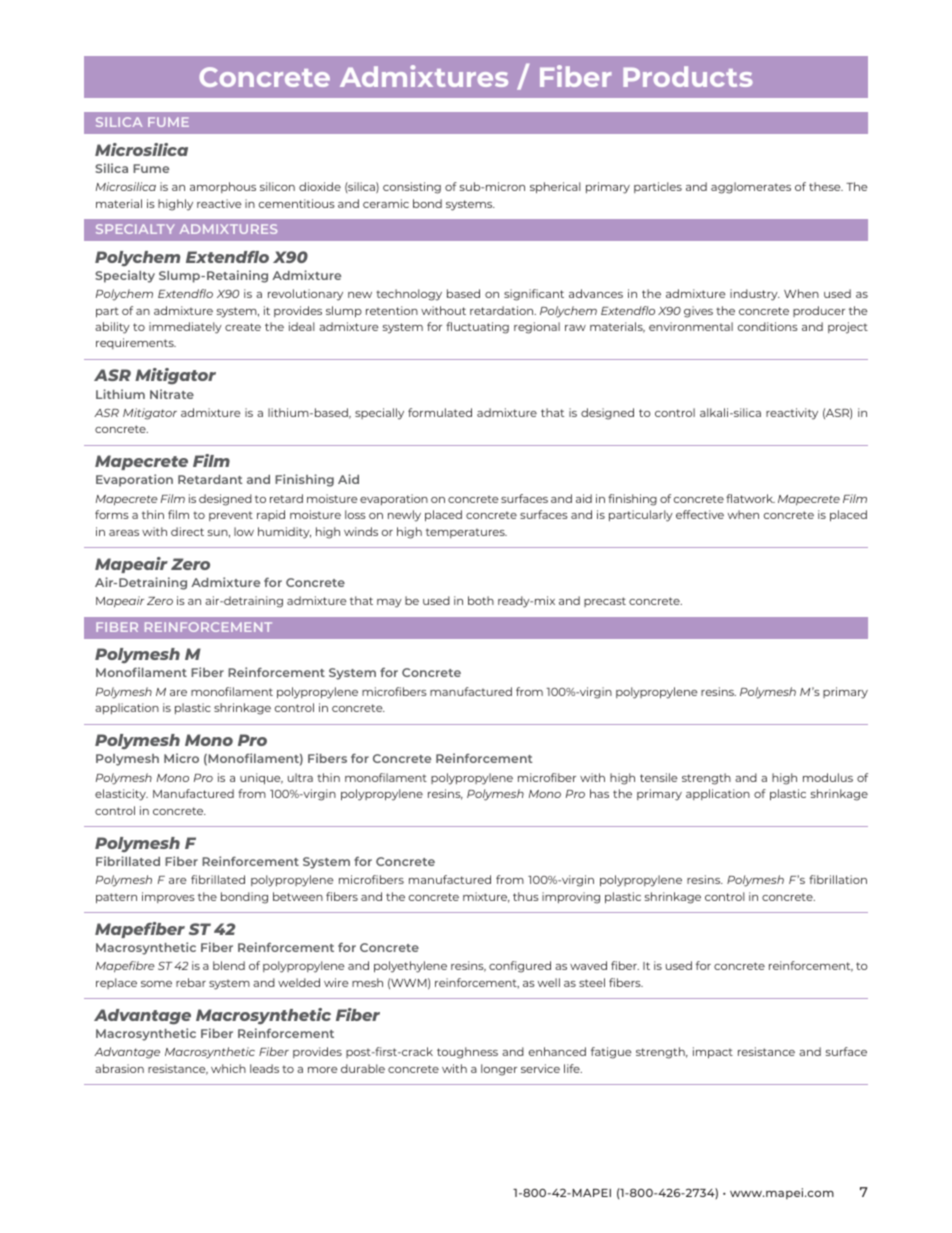 This screenshot has height=1233, width=952. Describe the element at coordinates (828, 777) in the screenshot. I see `modulus` at that location.
